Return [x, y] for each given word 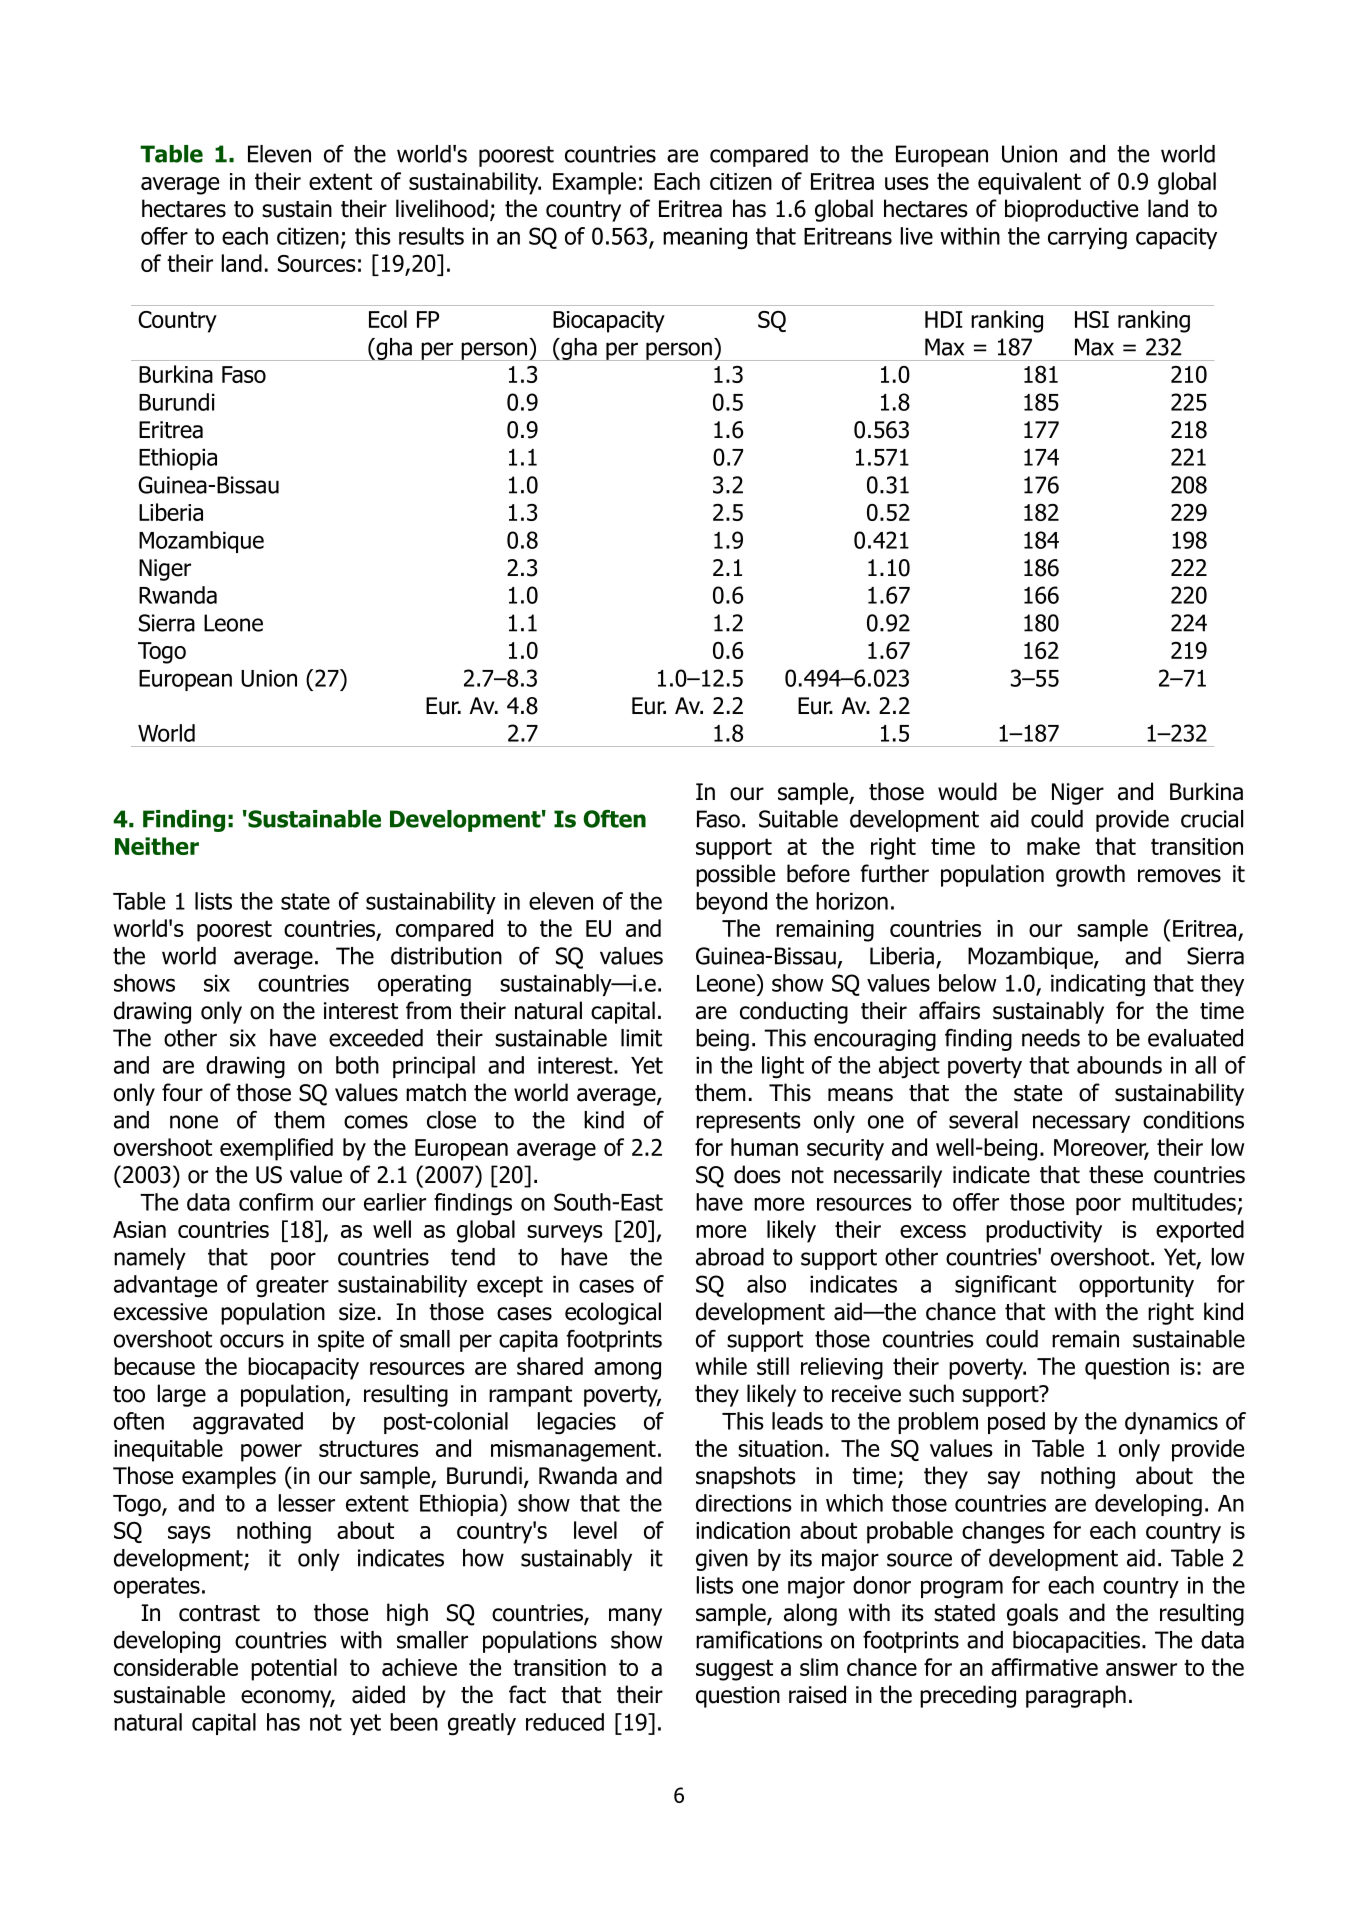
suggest [734, 1670]
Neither [157, 846]
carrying [1087, 238]
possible [735, 875]
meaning [705, 238]
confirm [276, 1202]
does [757, 1174]
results [431, 236]
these [1116, 1174]
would [967, 791]
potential [294, 1669]
